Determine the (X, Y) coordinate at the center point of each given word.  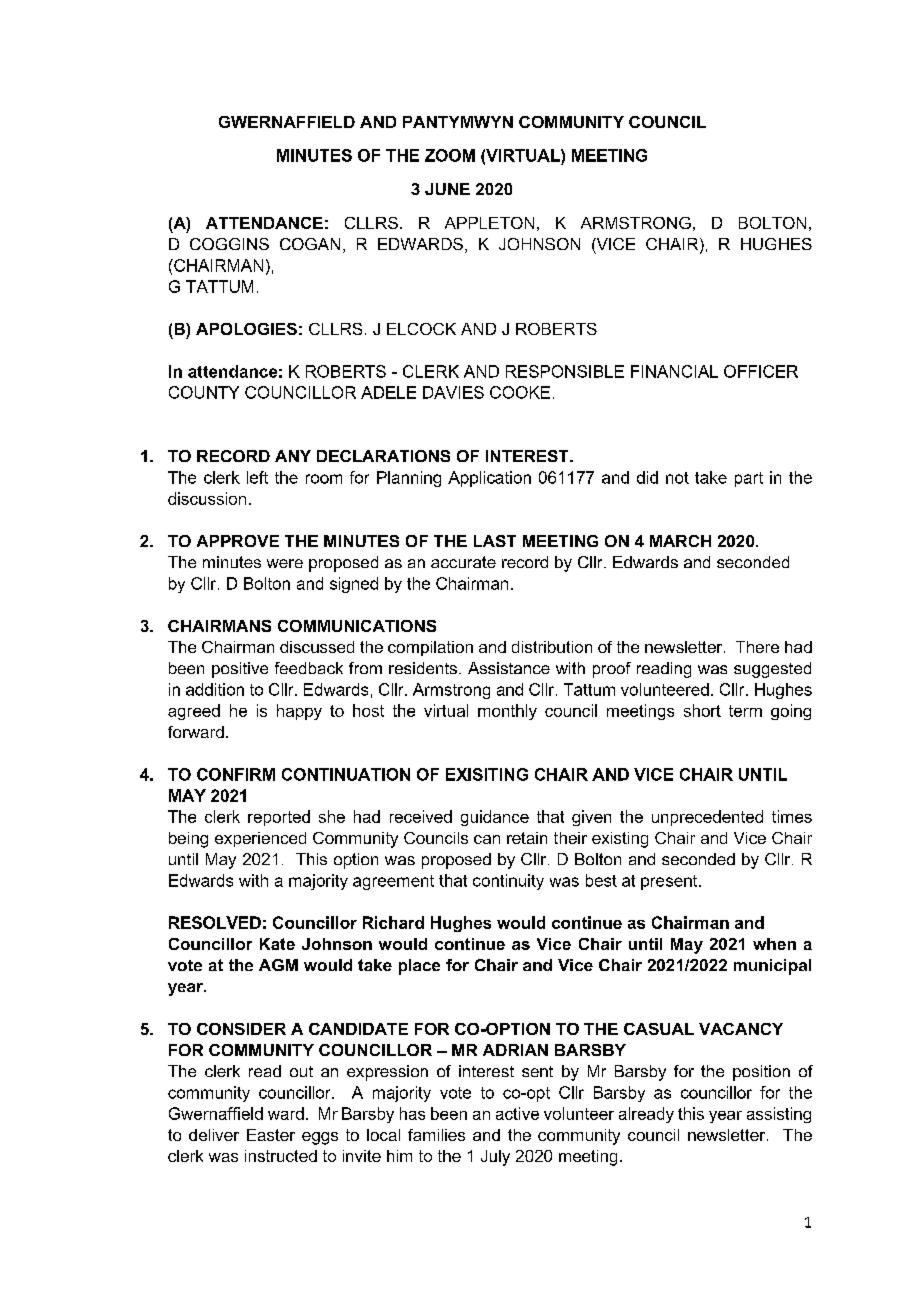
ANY (293, 456)
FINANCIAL (674, 371)
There (757, 647)
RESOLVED (215, 922)
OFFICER (761, 371)
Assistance (509, 668)
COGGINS (229, 244)
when (774, 944)
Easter (271, 1135)
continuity (508, 882)
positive (240, 670)
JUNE (447, 189)
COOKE (520, 392)
